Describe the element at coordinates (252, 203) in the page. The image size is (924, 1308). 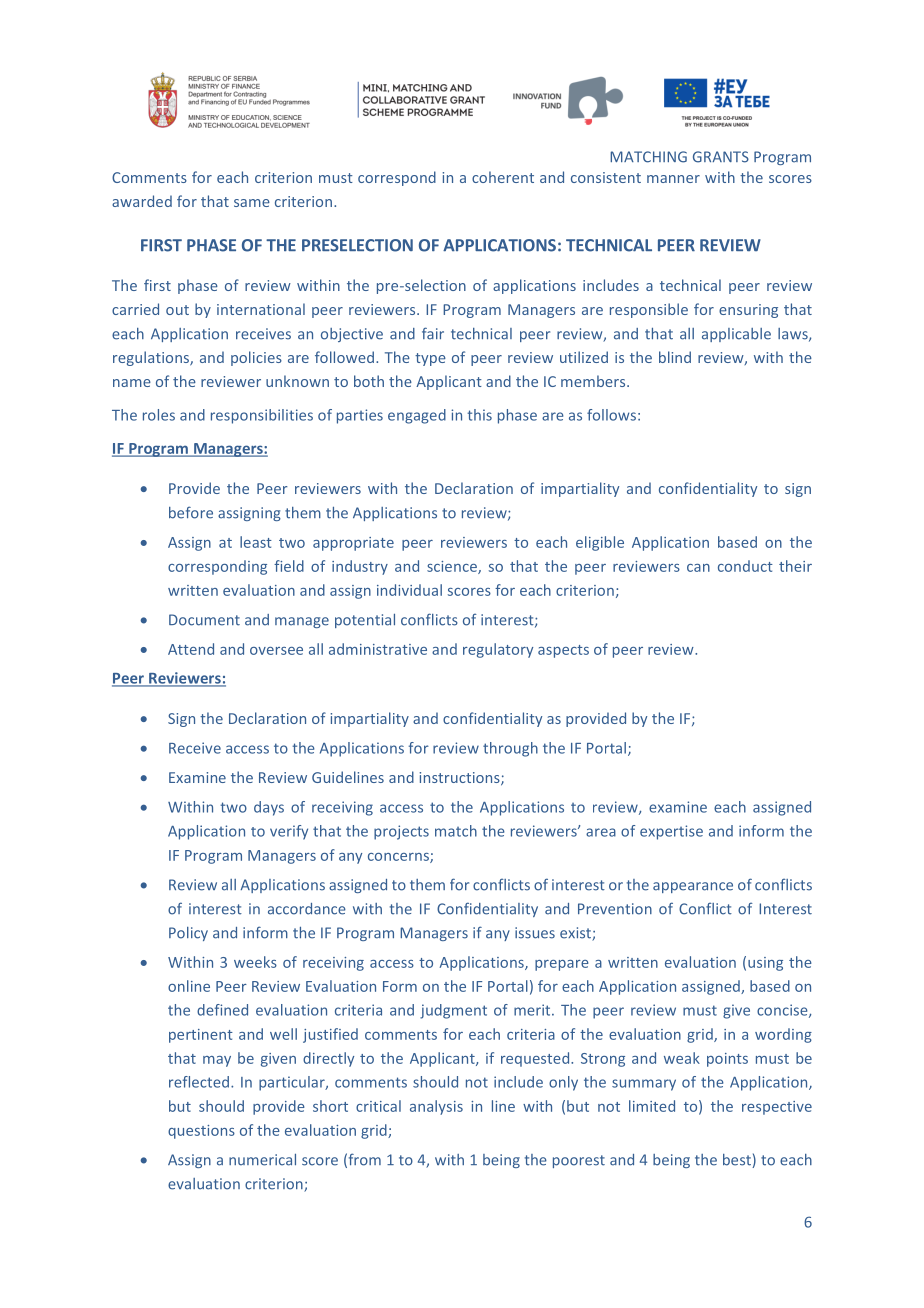
I see `same` at that location.
